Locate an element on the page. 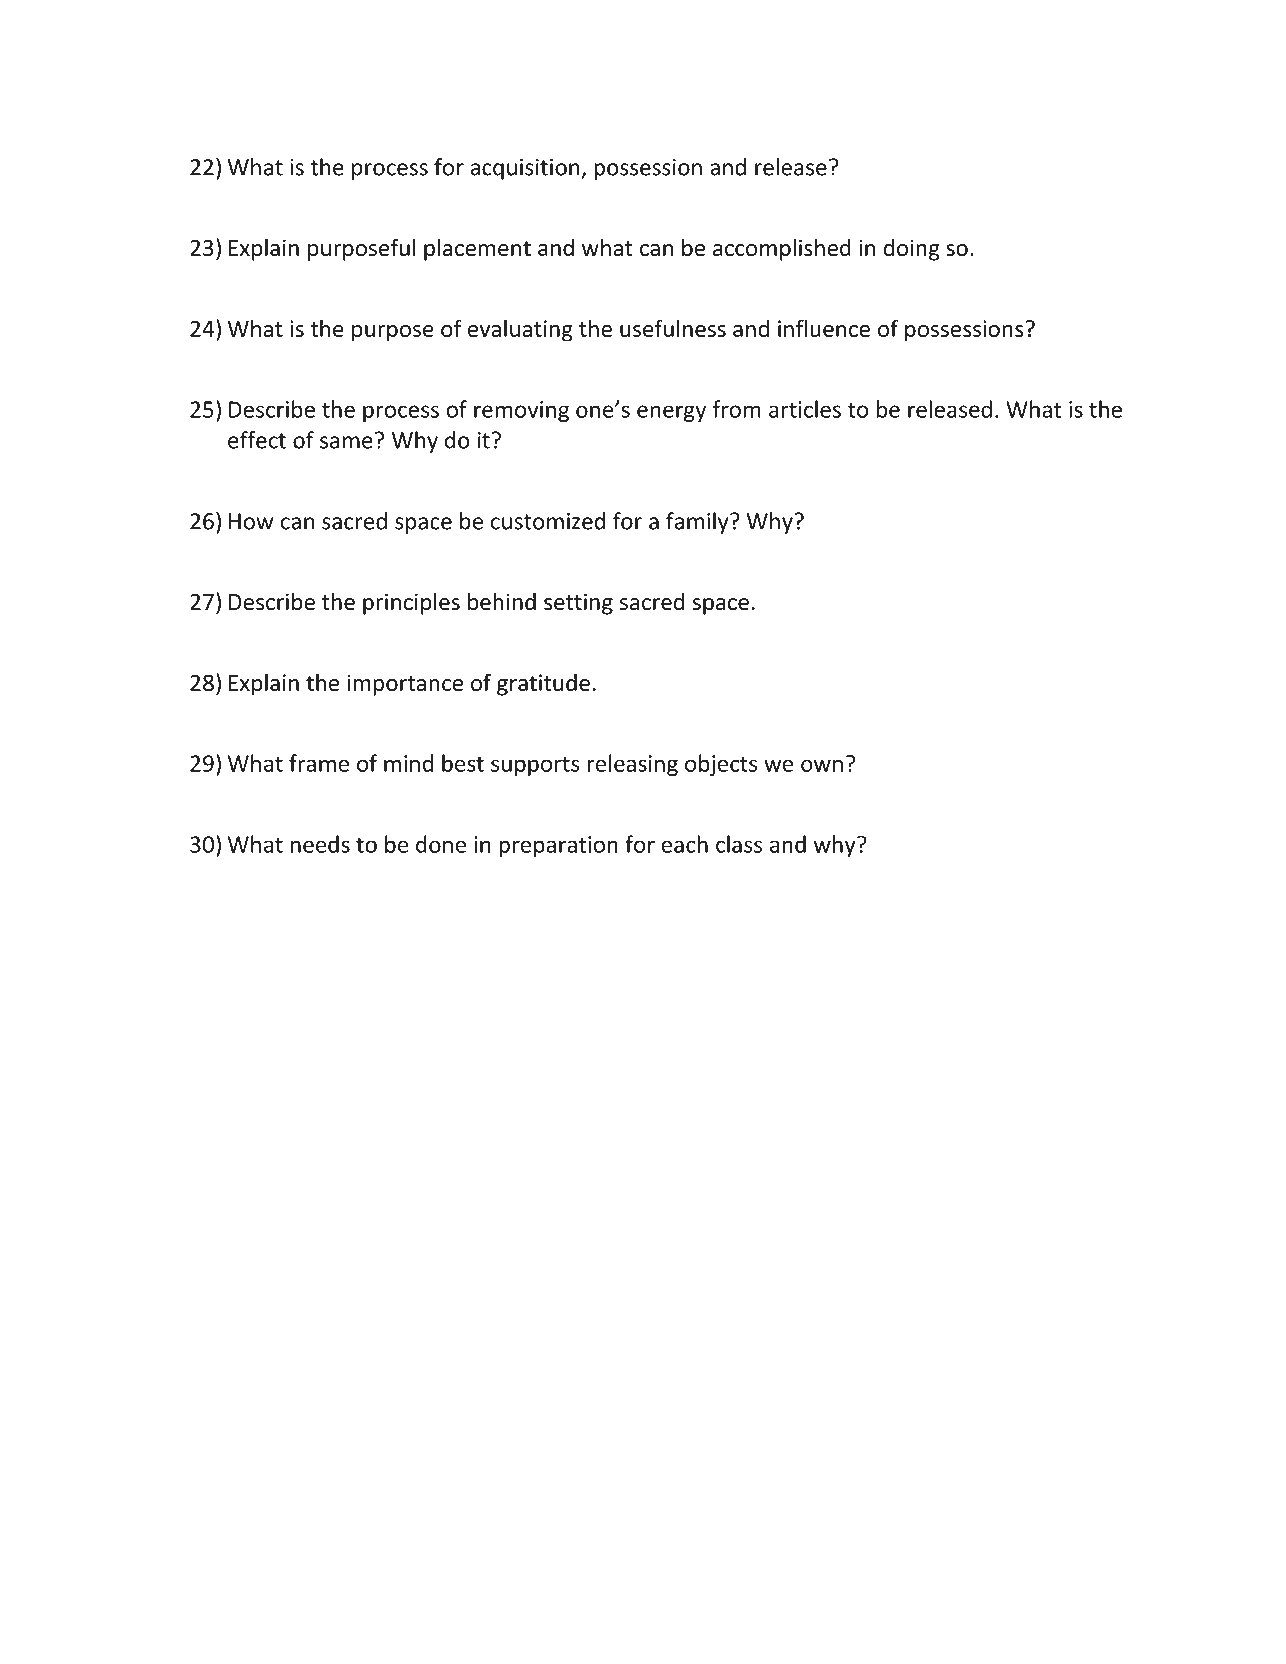  setting is located at coordinates (578, 604).
